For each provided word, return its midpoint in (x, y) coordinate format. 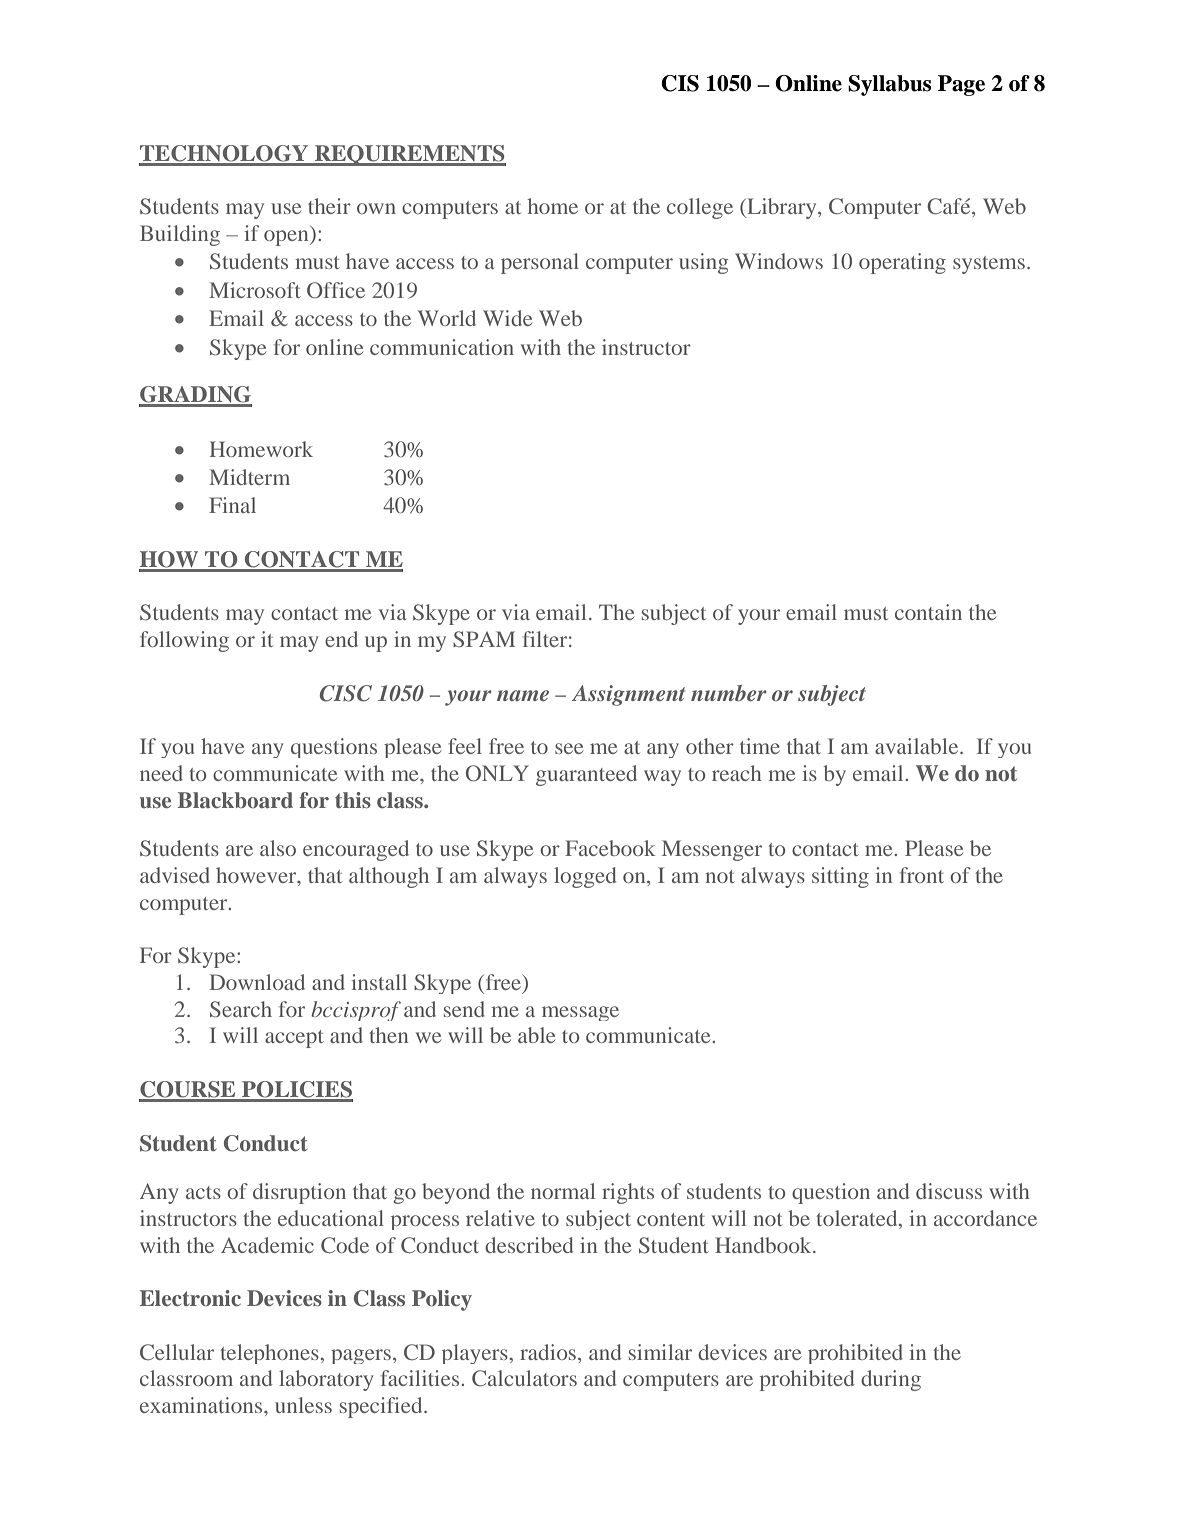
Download (257, 982)
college (700, 208)
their (329, 206)
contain (928, 612)
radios (549, 1352)
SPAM (484, 639)
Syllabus (889, 85)
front (922, 875)
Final (232, 505)
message (580, 1013)
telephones (269, 1354)
